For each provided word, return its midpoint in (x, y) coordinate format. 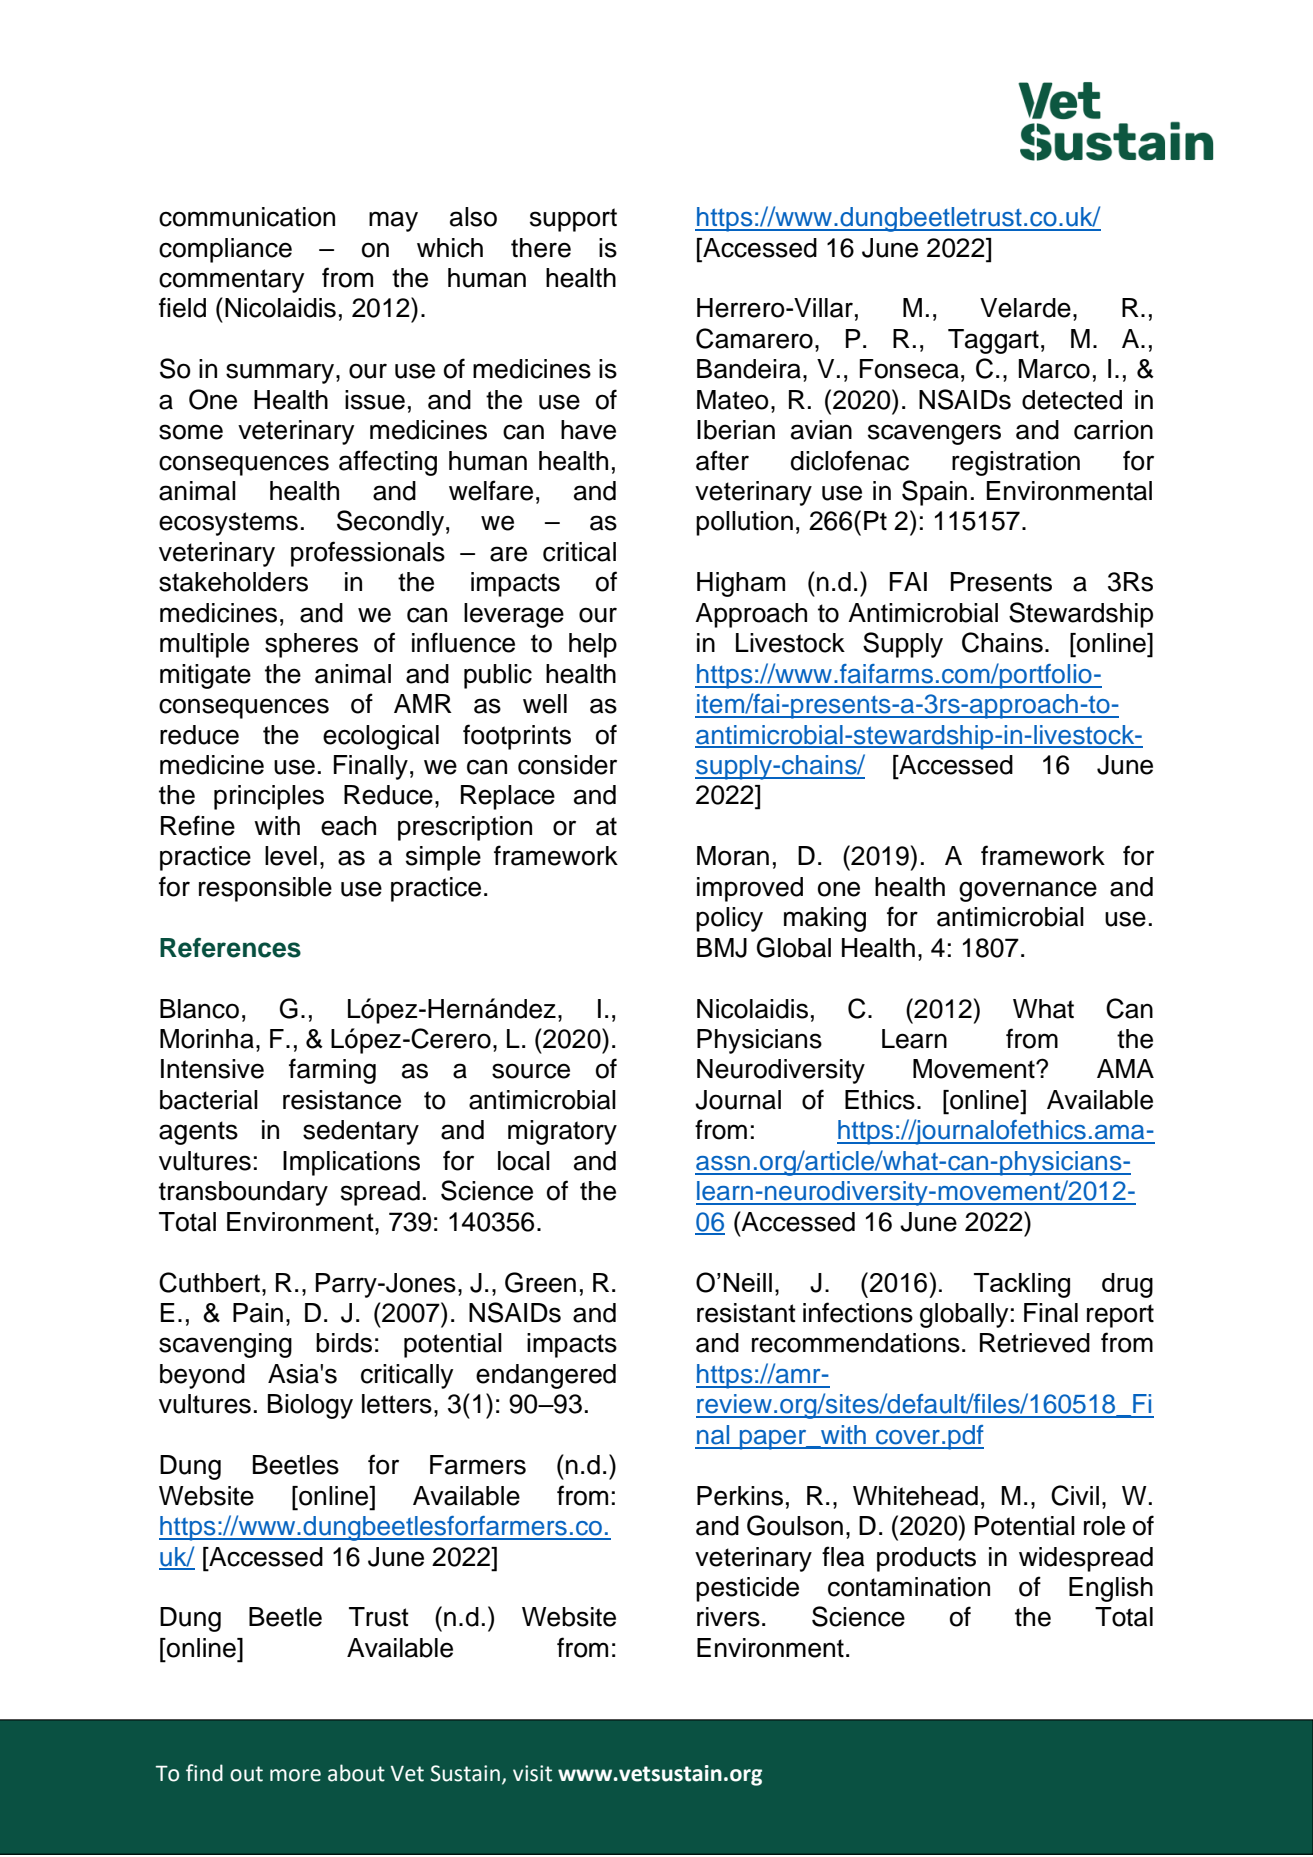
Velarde (1025, 308)
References (230, 948)
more (295, 1775)
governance (1028, 891)
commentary (231, 281)
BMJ (722, 948)
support (573, 220)
